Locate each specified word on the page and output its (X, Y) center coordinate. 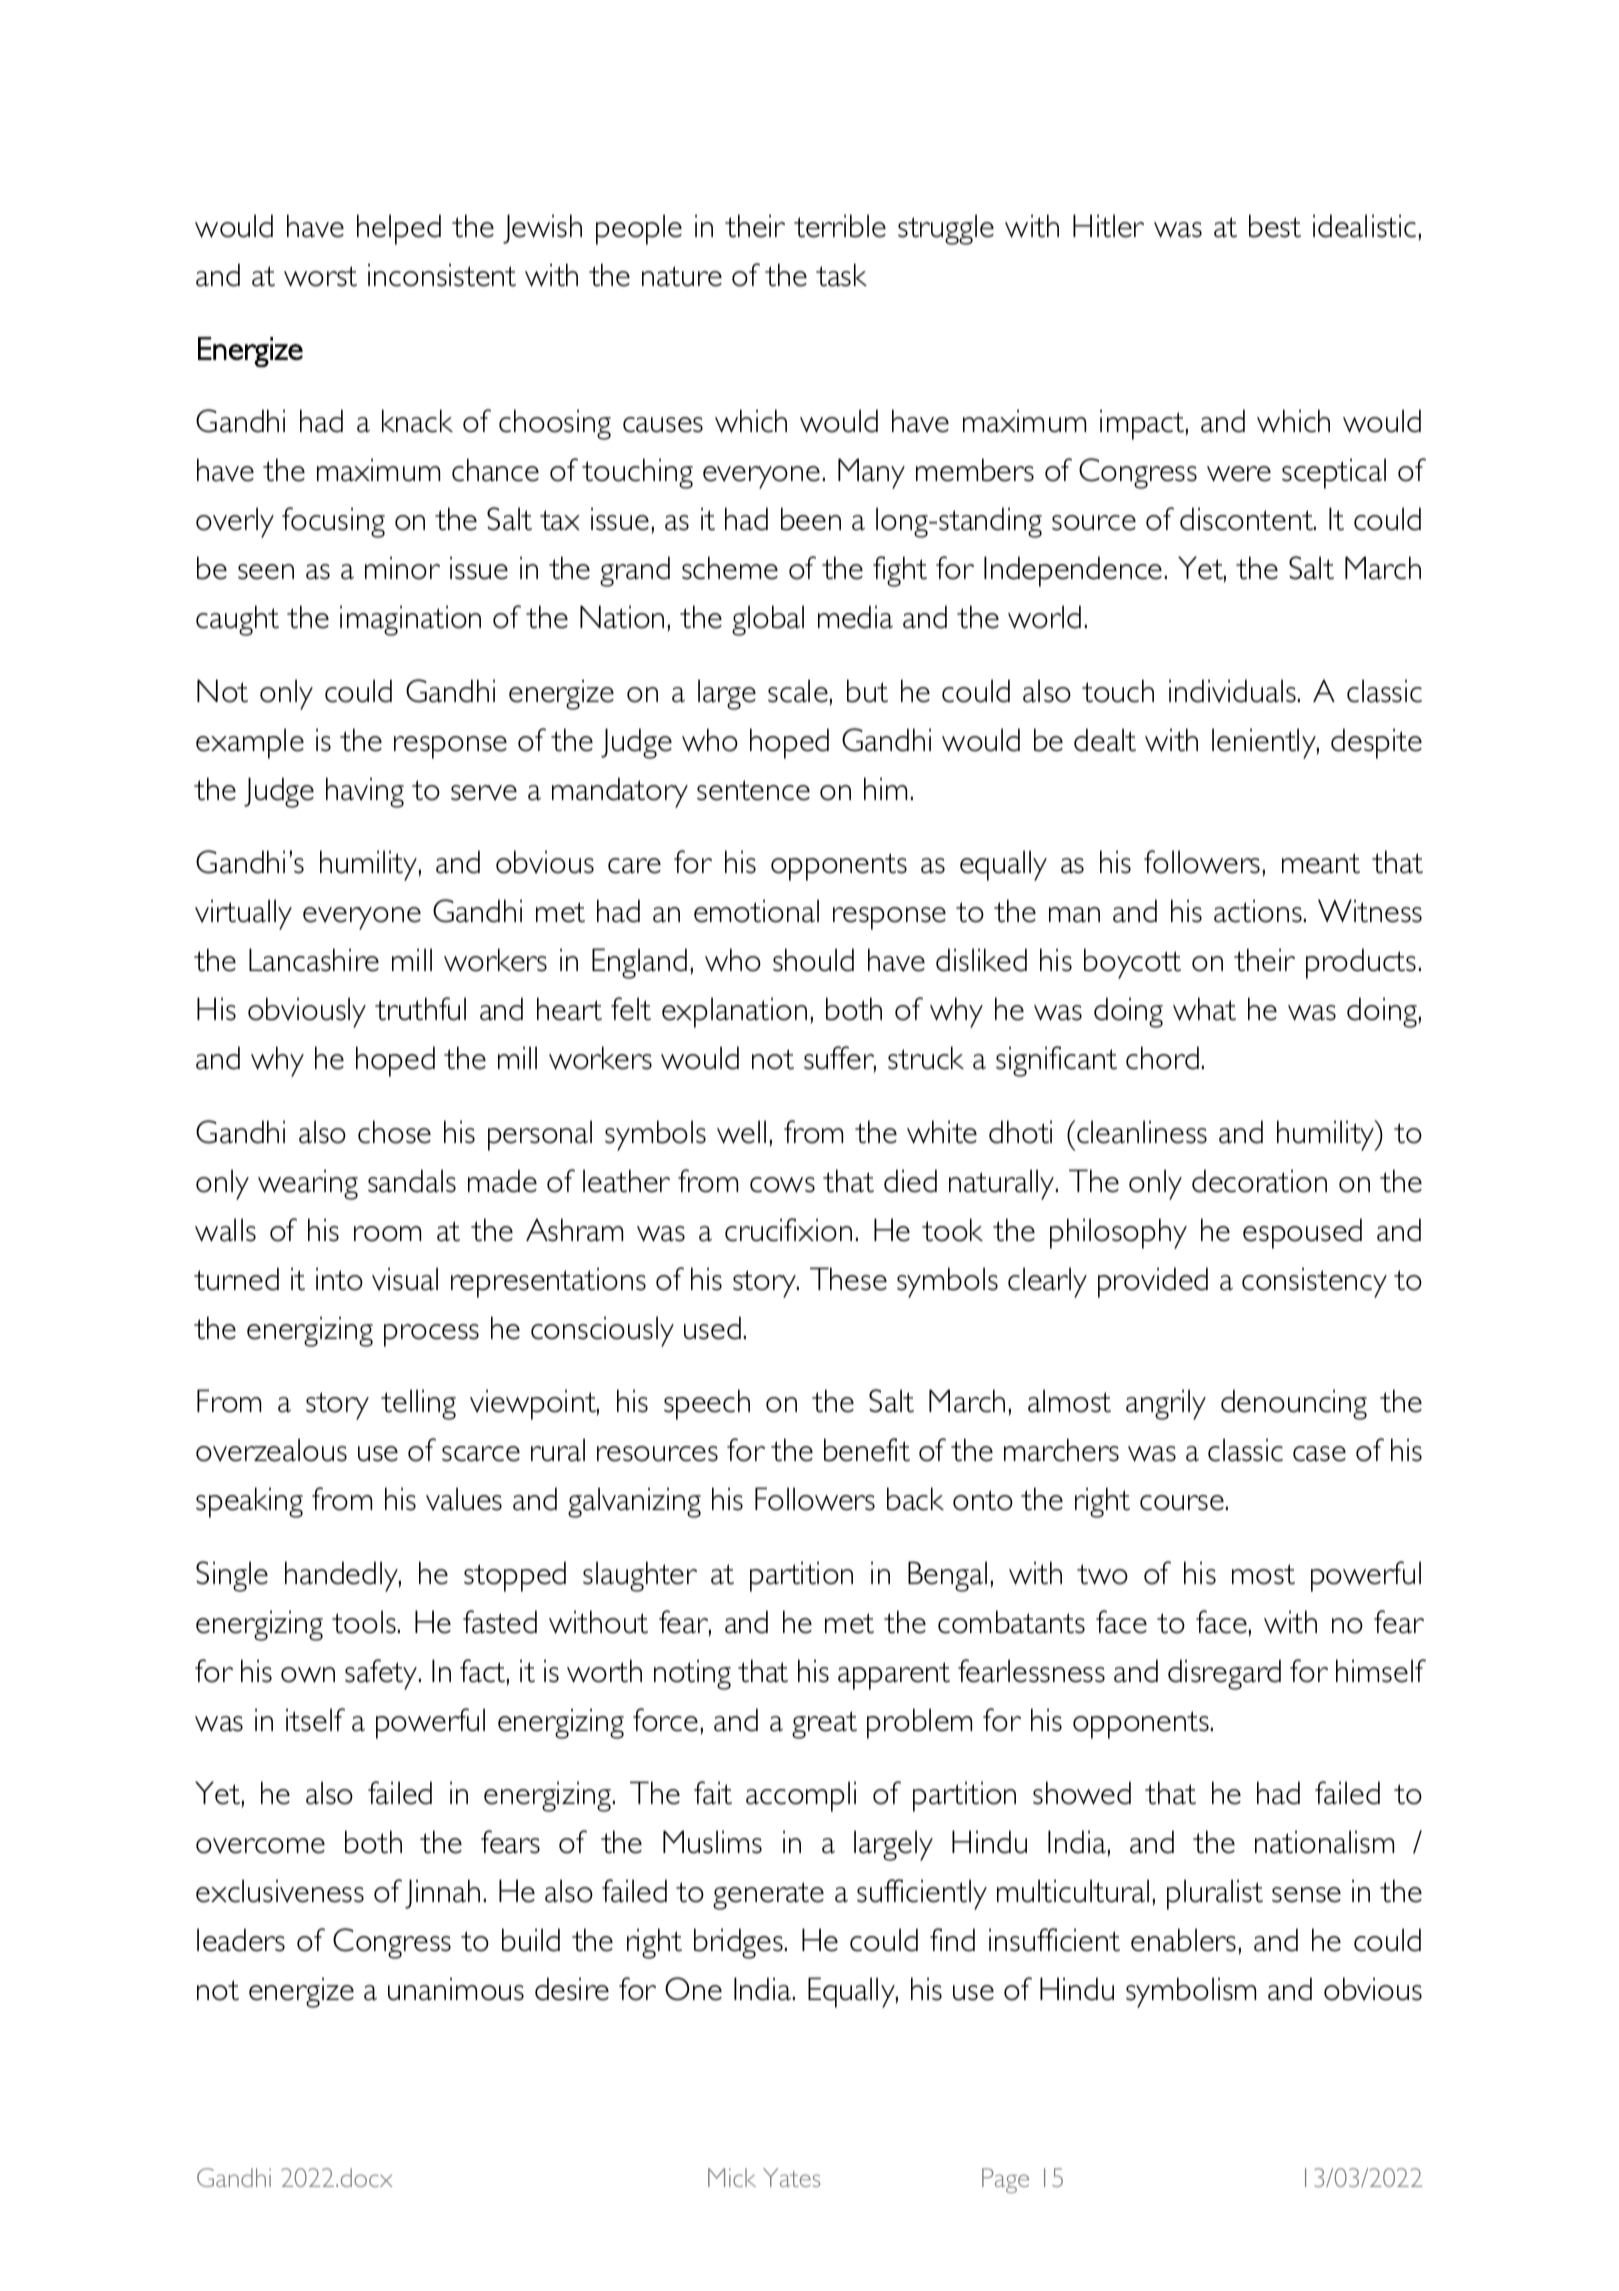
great (824, 1725)
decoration (1259, 1181)
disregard (1224, 1674)
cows (782, 1185)
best (1275, 226)
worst (320, 276)
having (365, 792)
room (387, 1234)
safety (382, 1674)
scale (798, 691)
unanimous (456, 1989)
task (841, 275)
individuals (1232, 691)
